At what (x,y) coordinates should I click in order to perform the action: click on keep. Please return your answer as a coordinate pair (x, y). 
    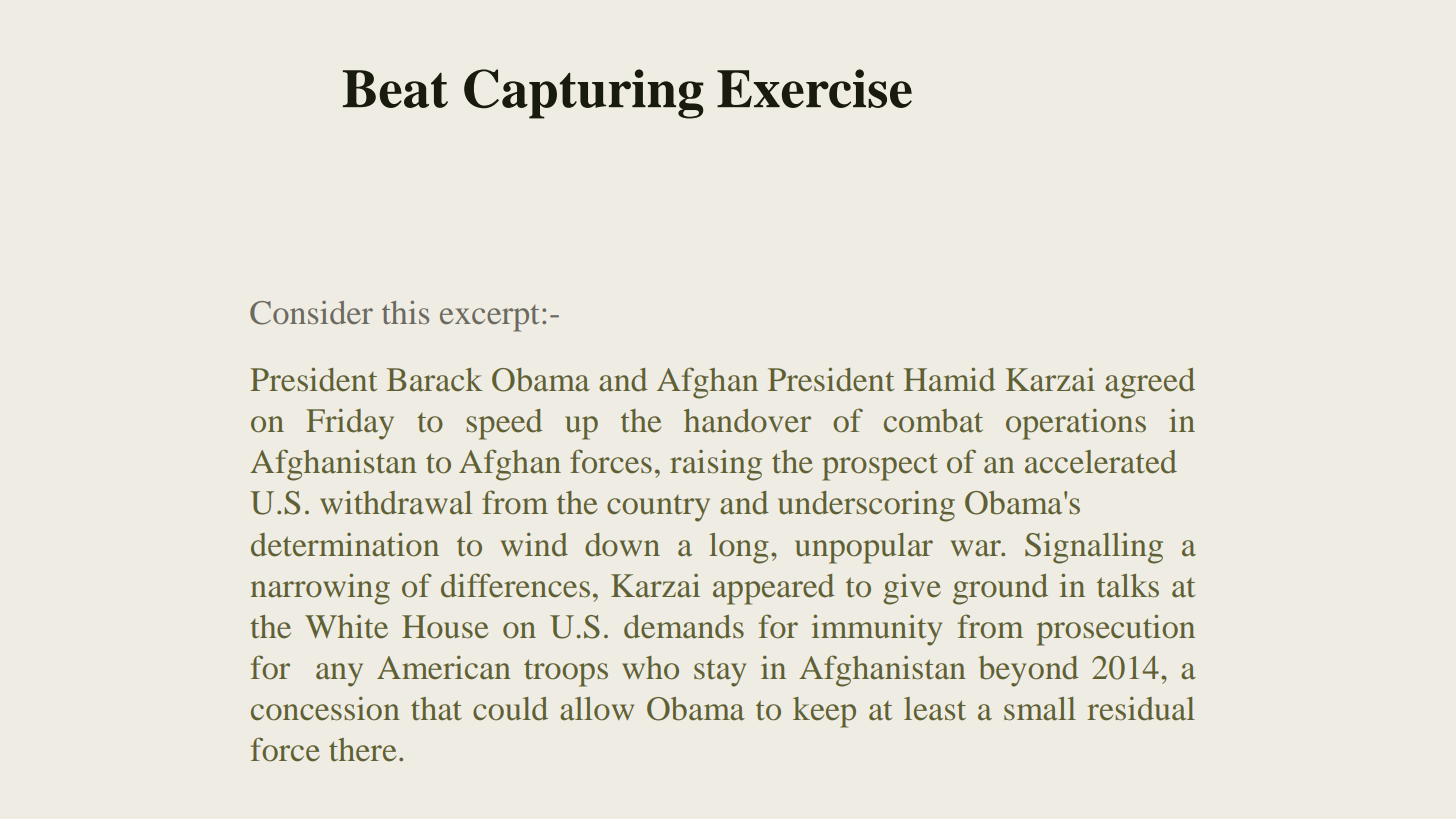
    Looking at the image, I should click on (824, 712).
